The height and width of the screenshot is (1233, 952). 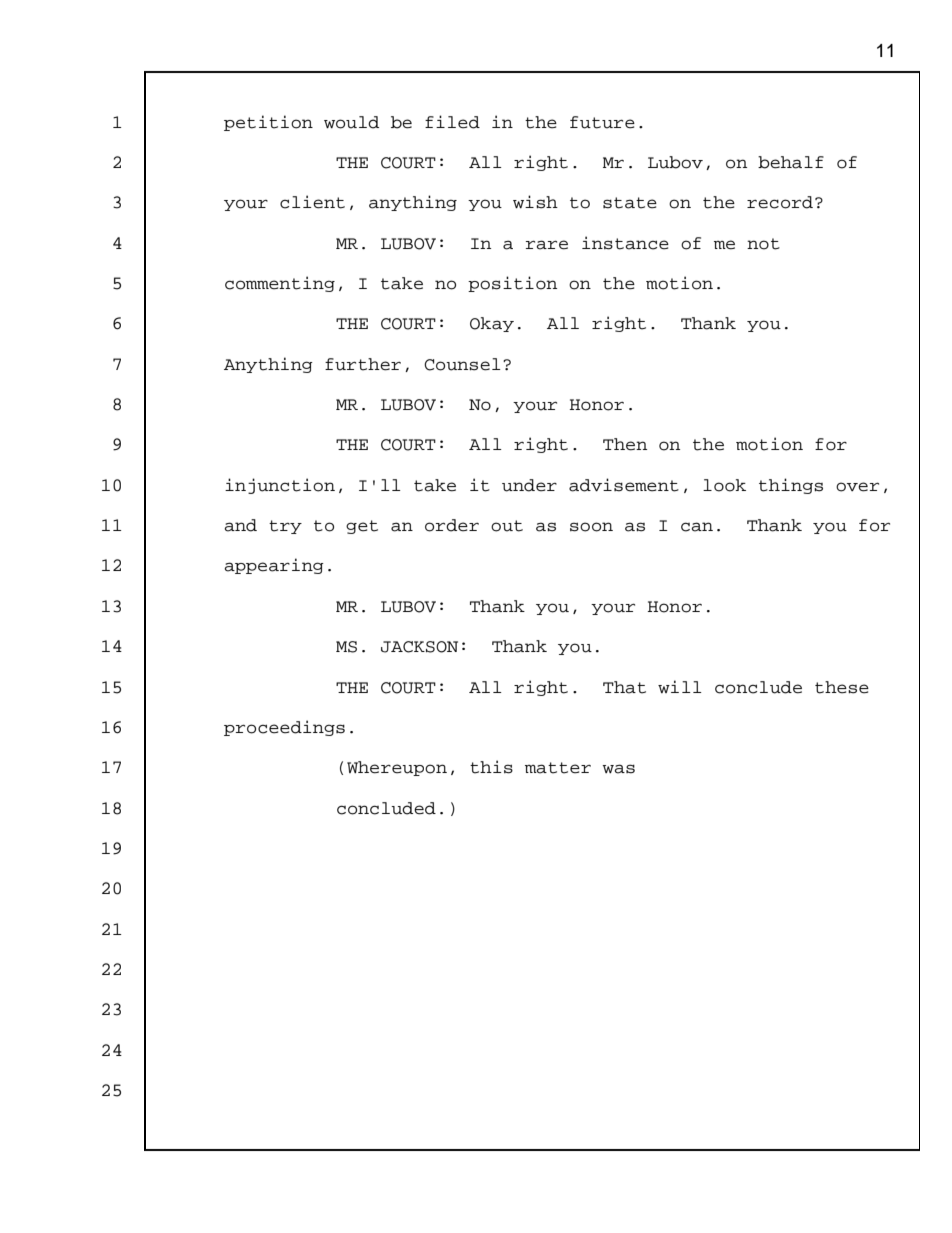 What do you see at coordinates (284, 728) in the screenshot?
I see `proceedings` at bounding box center [284, 728].
